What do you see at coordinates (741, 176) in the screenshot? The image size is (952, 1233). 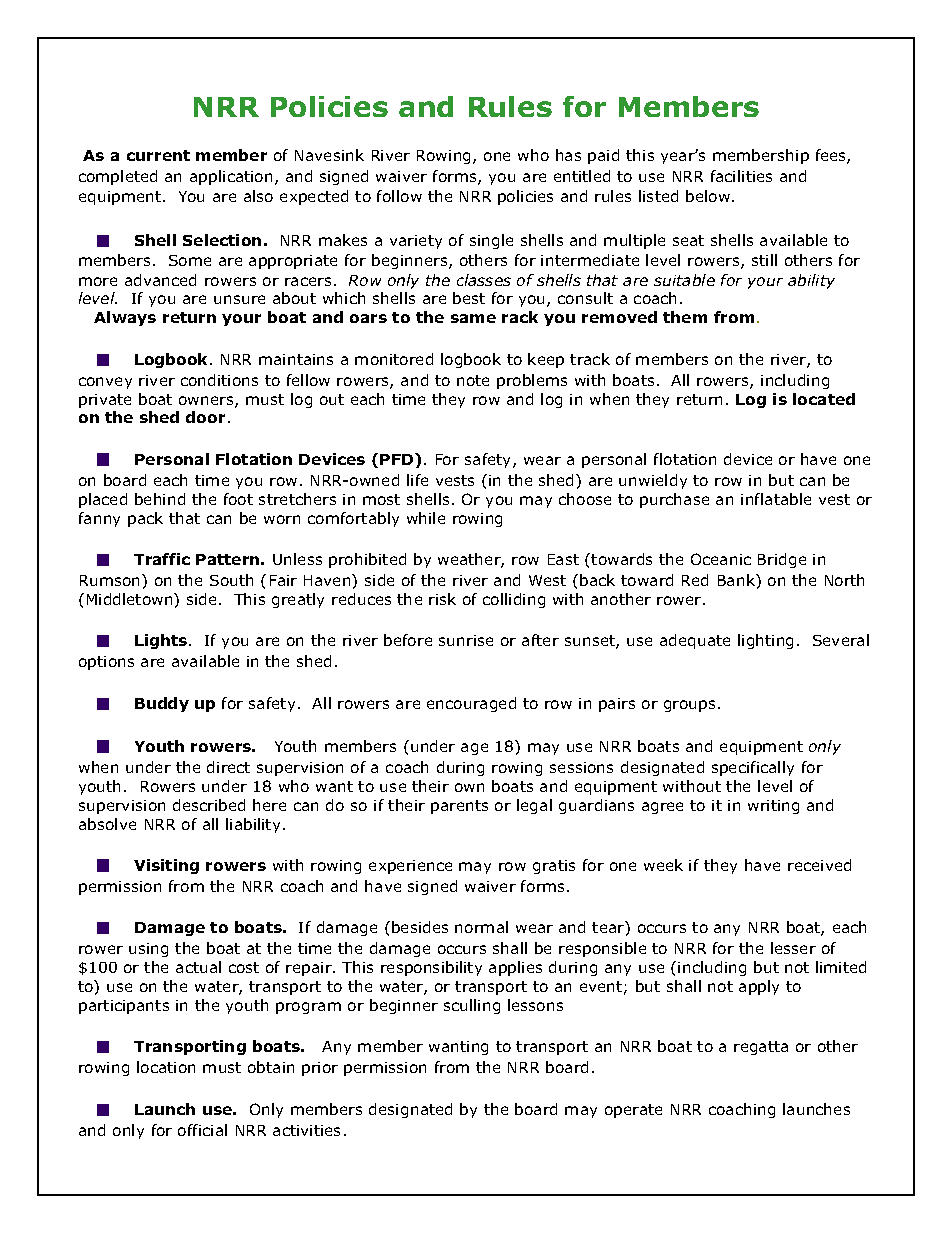 I see `facilities` at bounding box center [741, 176].
